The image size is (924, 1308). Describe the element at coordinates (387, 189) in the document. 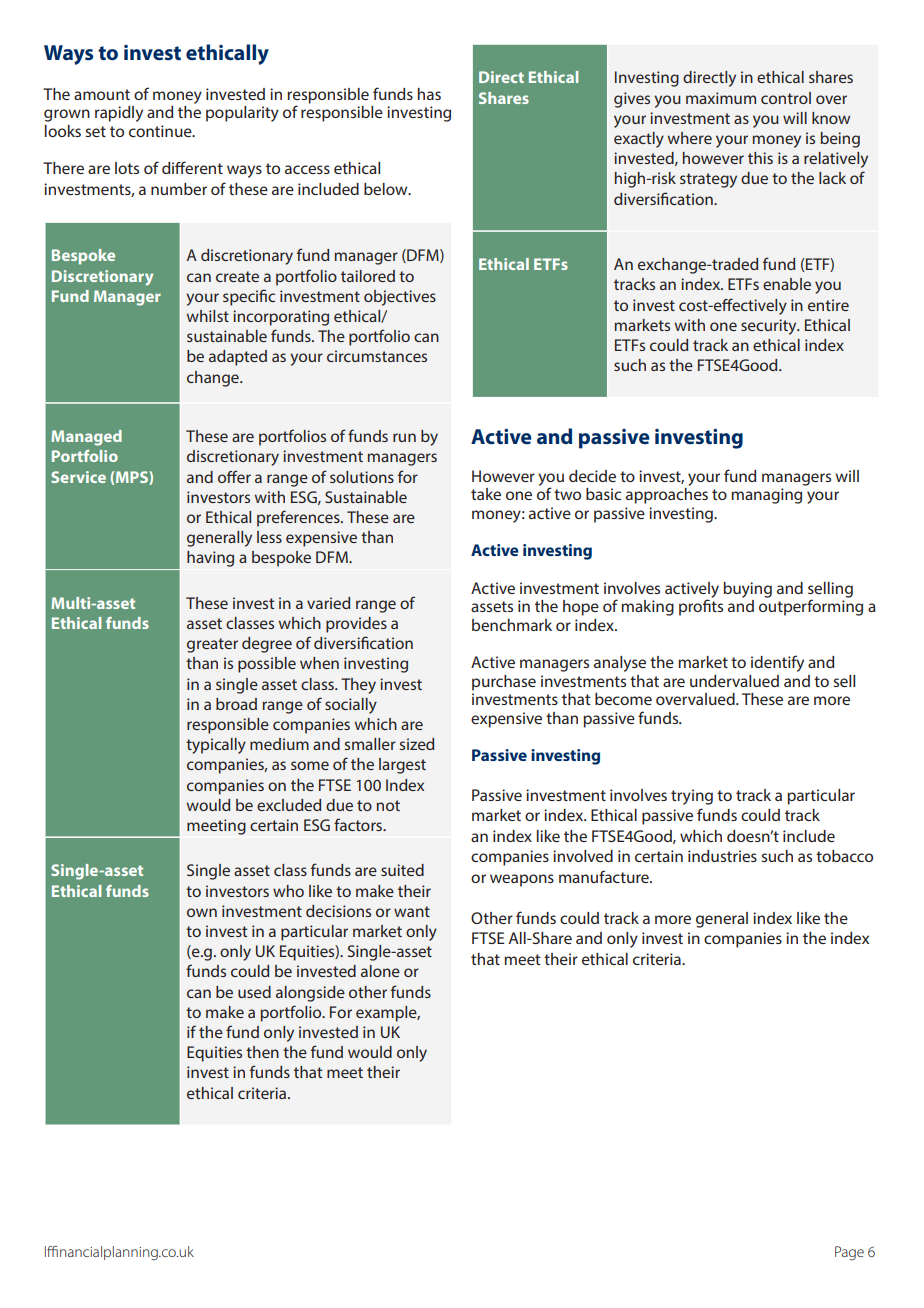

I see `below` at that location.
